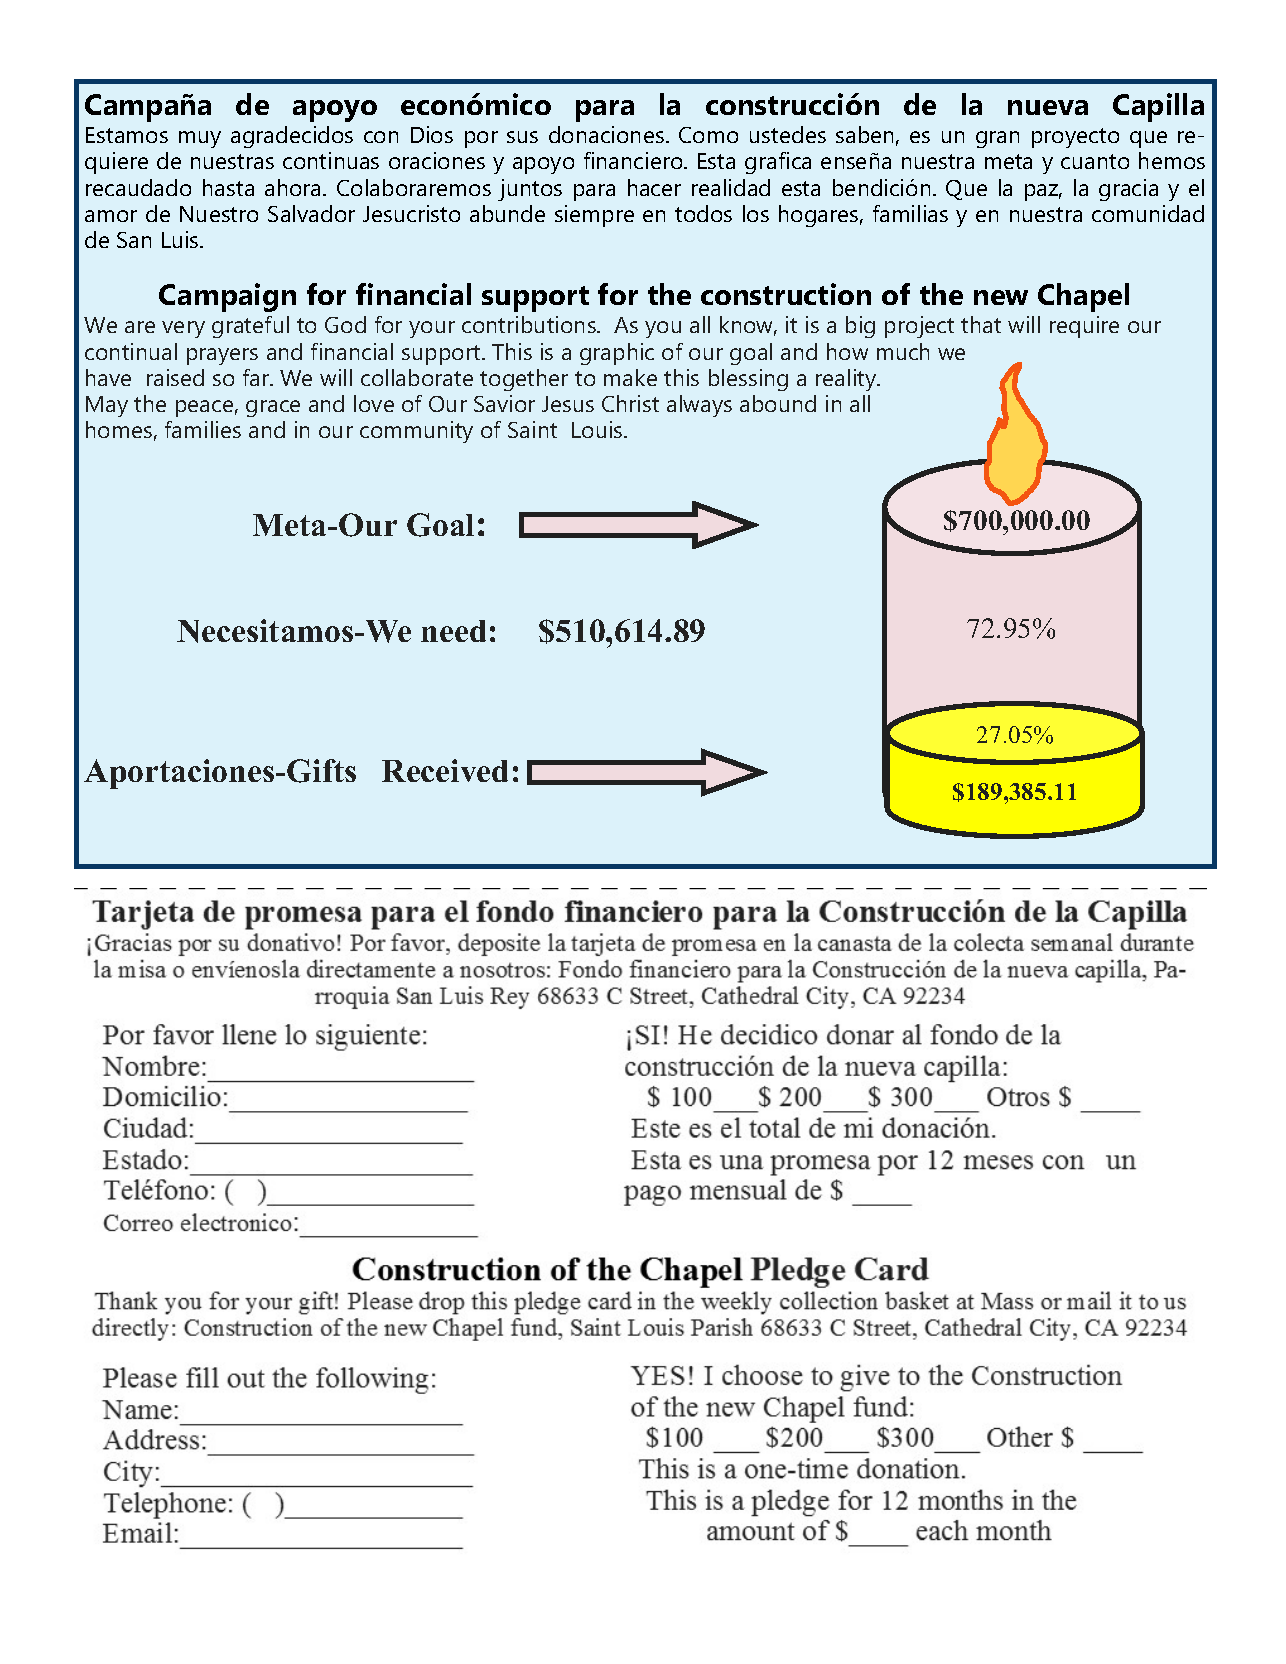 Image resolution: width=1286 pixels, height=1664 pixels. Describe the element at coordinates (598, 429) in the image. I see `Louis` at that location.
